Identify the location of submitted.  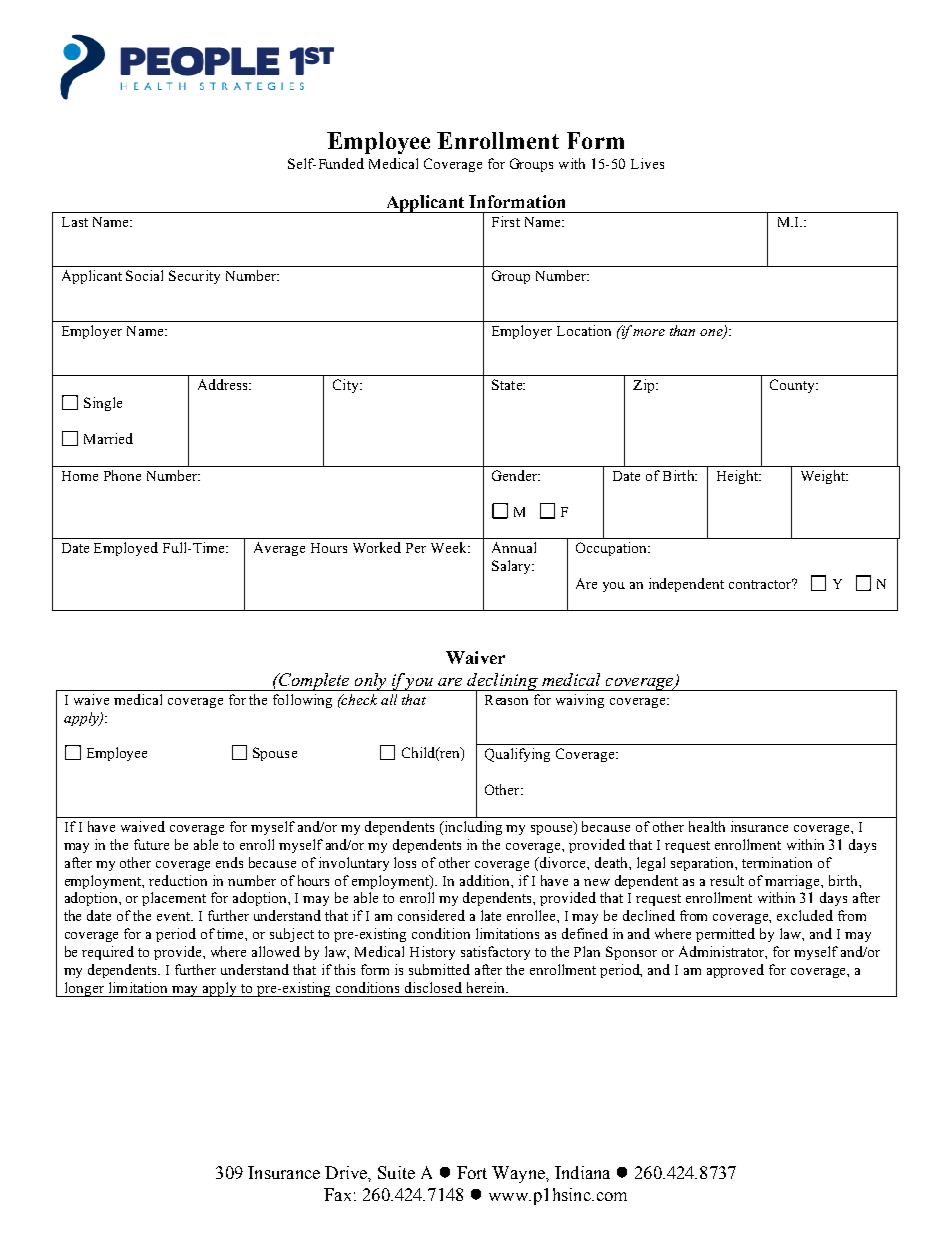
(439, 969).
